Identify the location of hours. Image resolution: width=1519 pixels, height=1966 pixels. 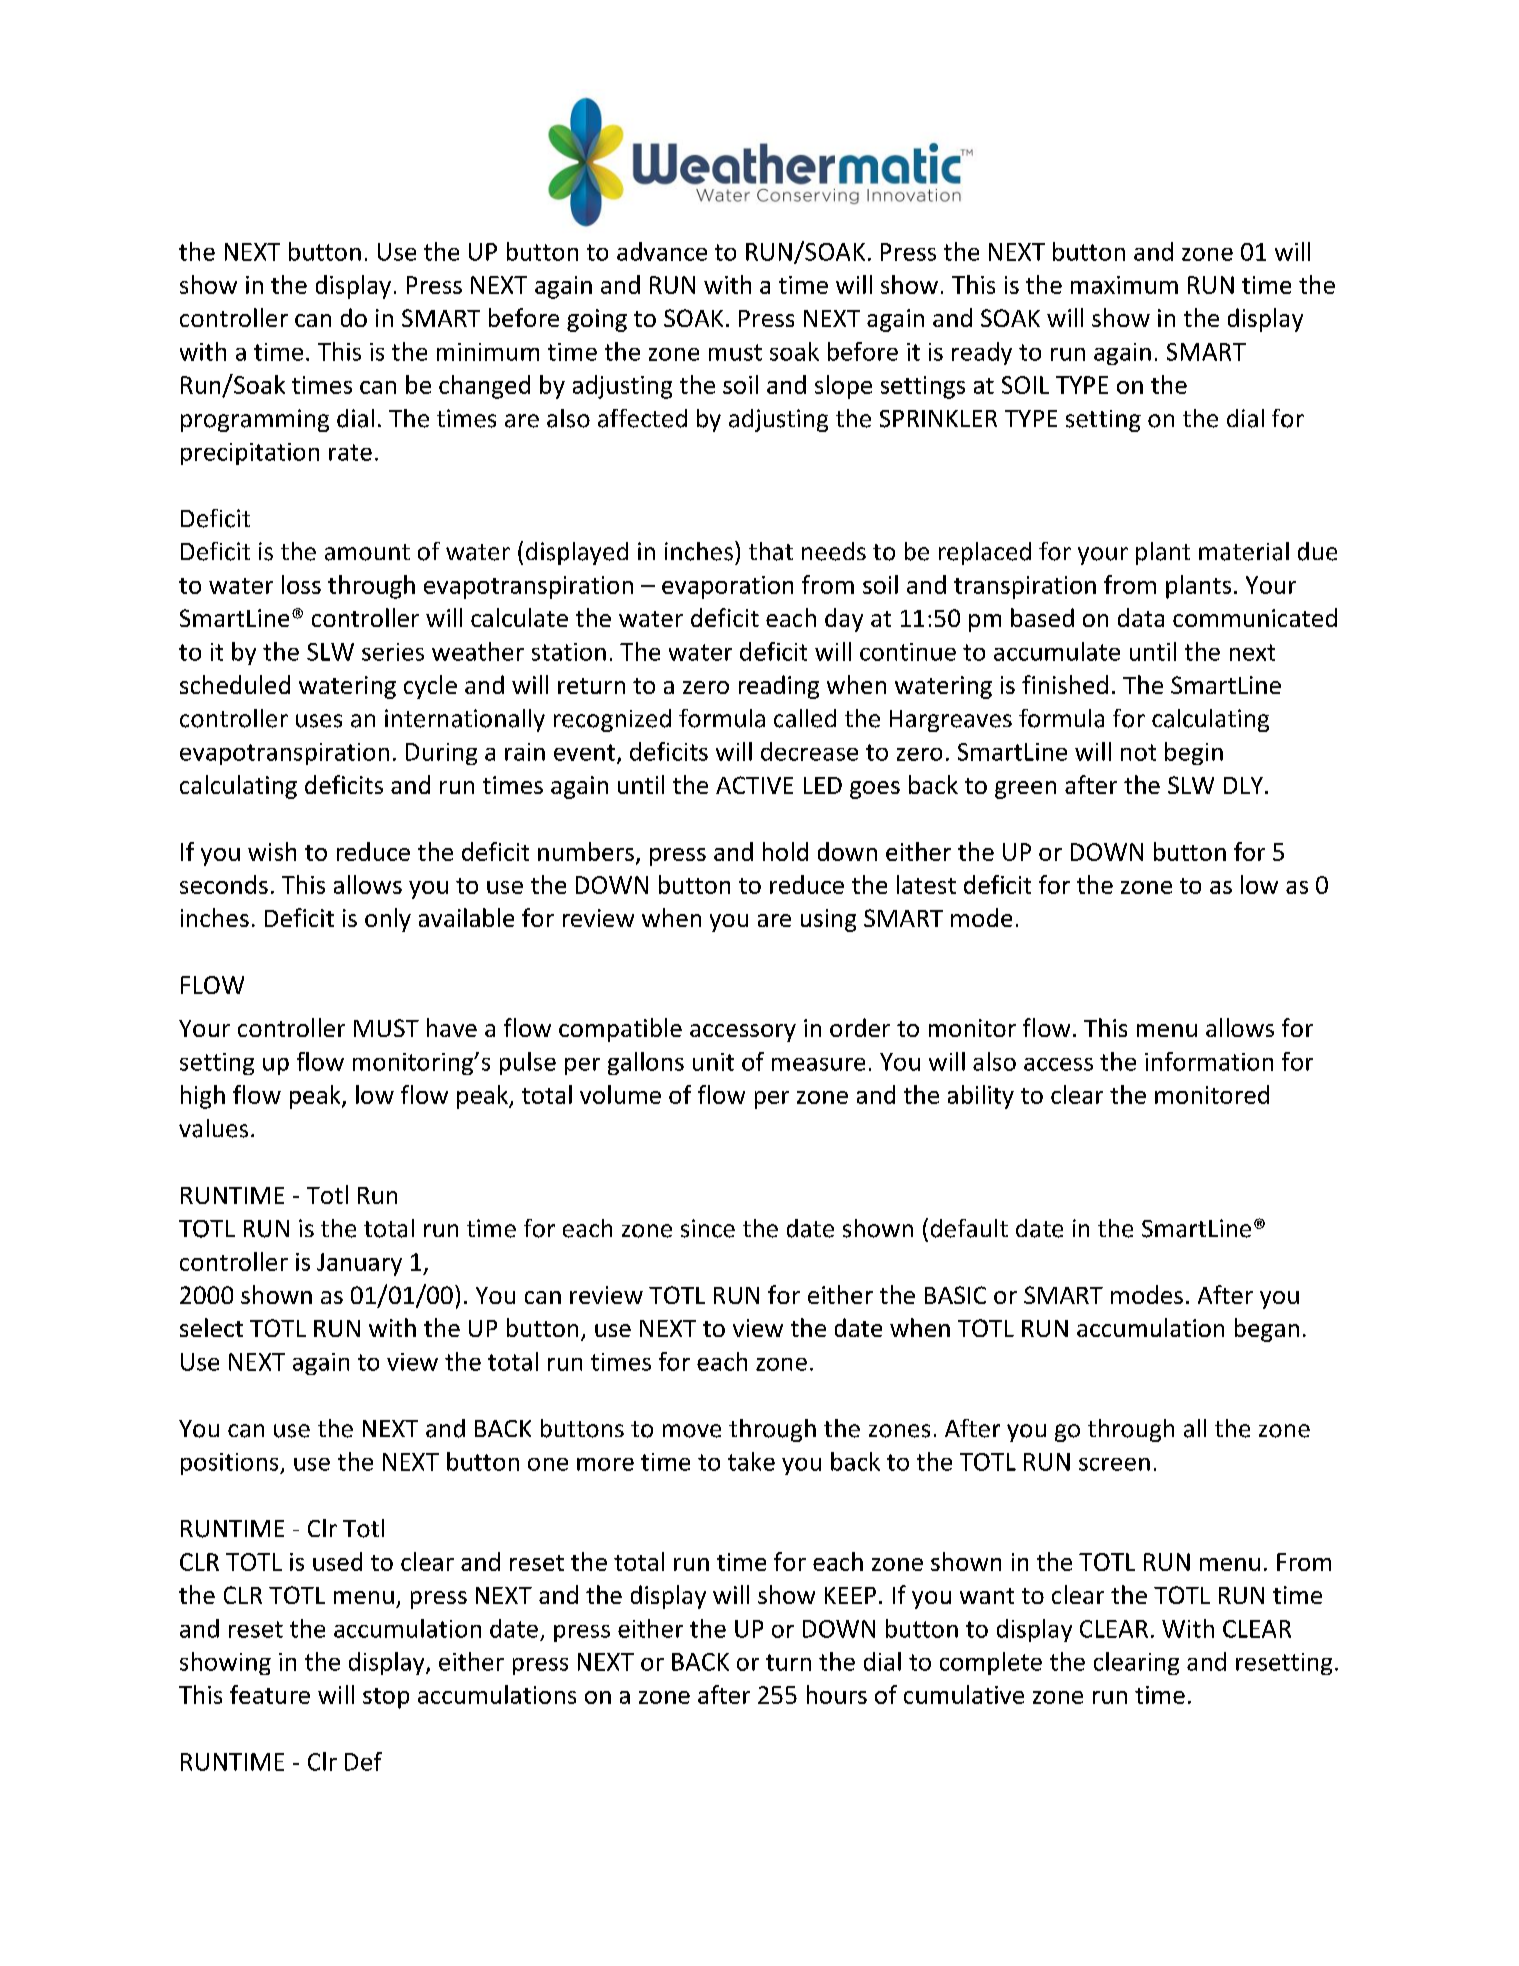
(837, 1694).
